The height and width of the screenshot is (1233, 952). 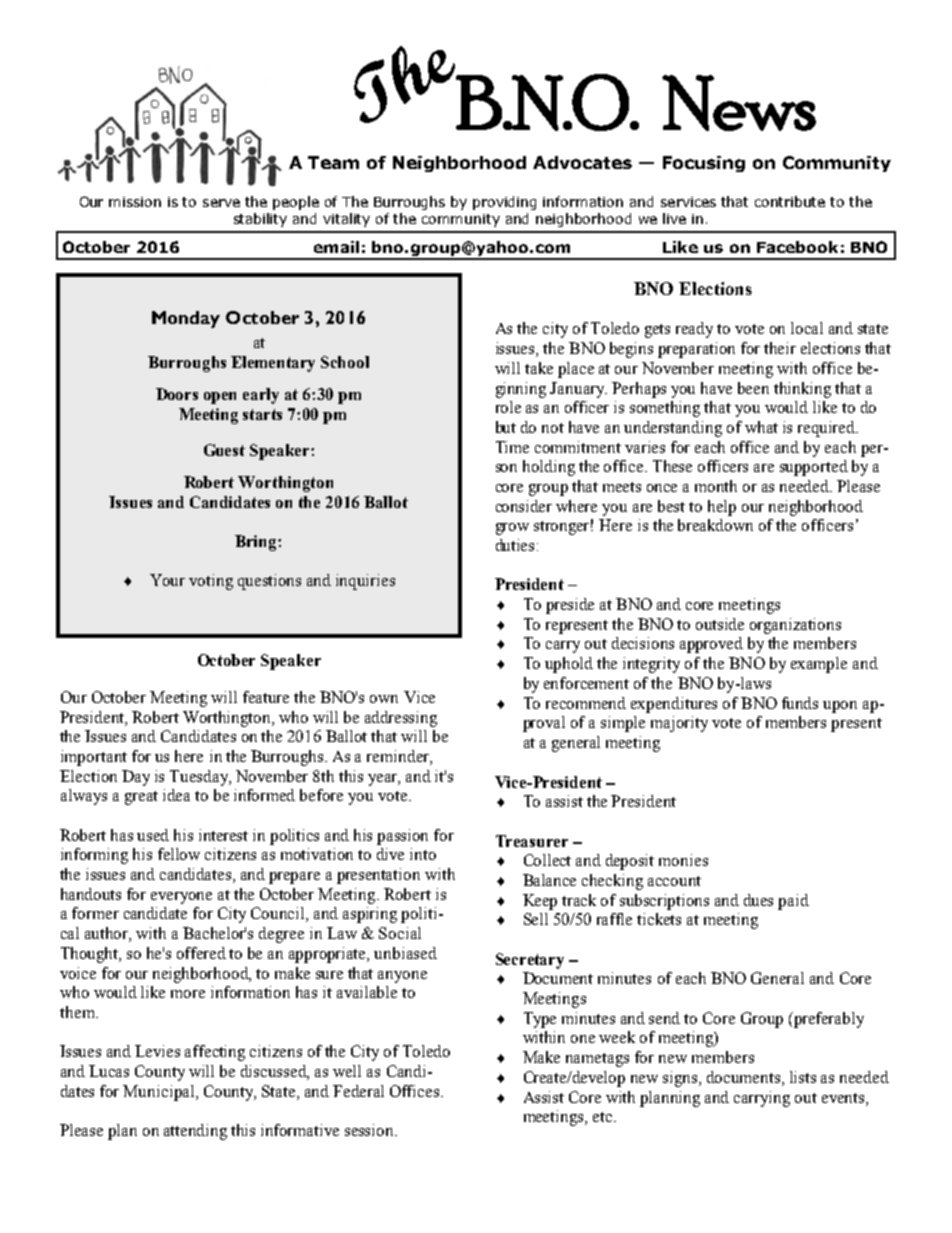 I want to click on Your, so click(x=167, y=580).
